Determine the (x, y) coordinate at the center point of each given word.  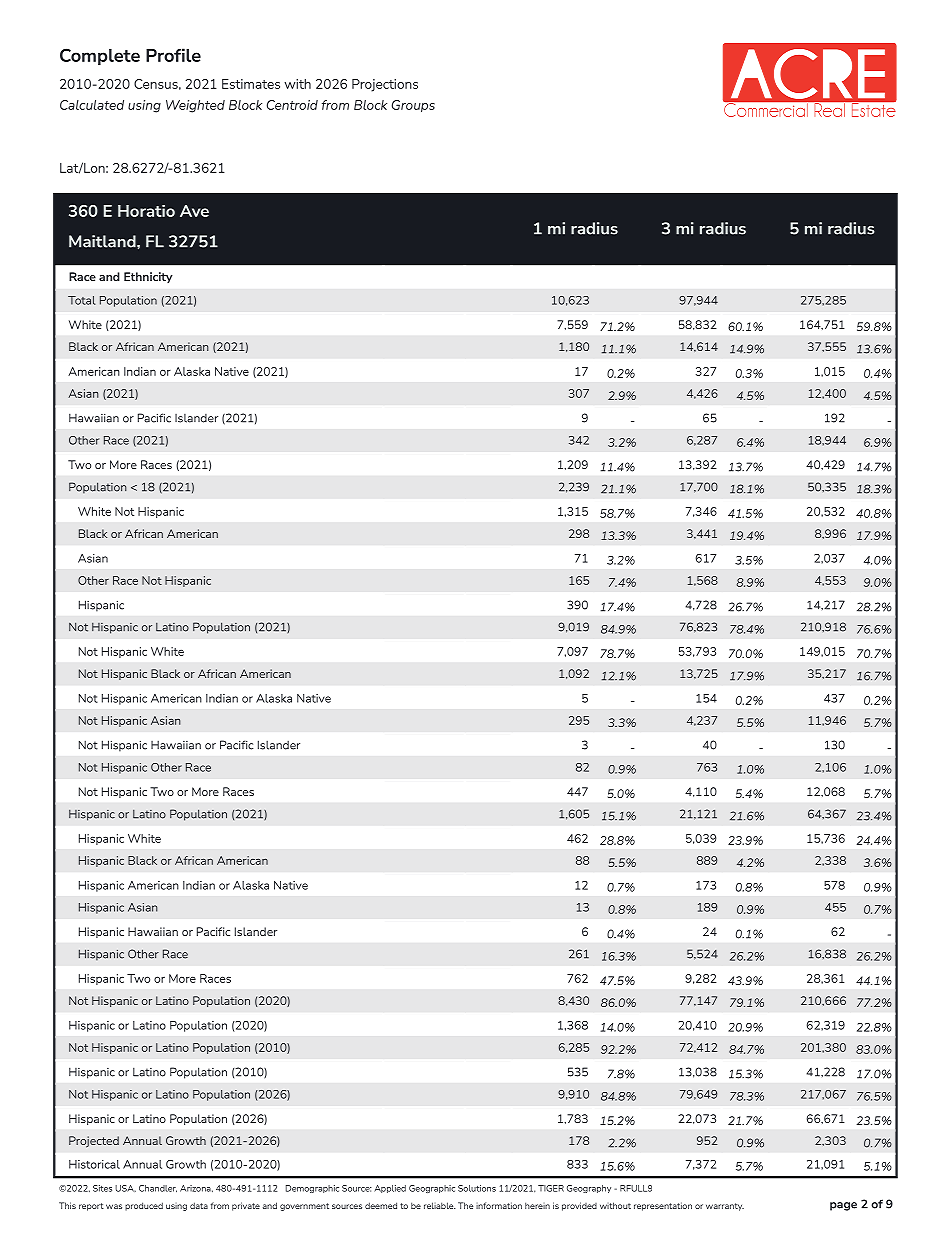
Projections (385, 85)
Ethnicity (148, 277)
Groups (413, 106)
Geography (589, 1189)
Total (82, 300)
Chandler (158, 1188)
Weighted (195, 106)
